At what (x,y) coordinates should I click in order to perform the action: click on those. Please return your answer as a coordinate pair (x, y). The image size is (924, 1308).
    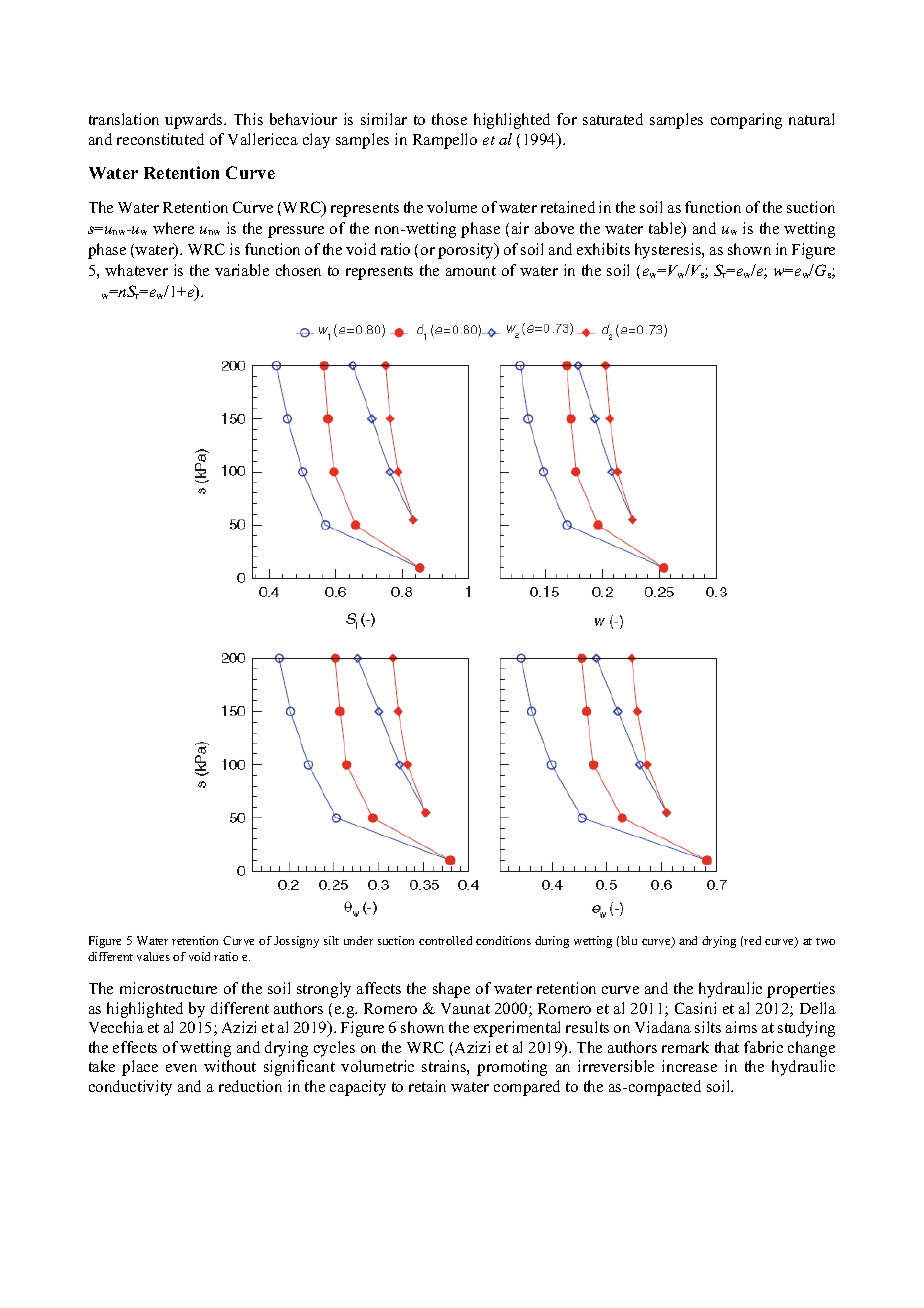
    Looking at the image, I should click on (449, 119).
